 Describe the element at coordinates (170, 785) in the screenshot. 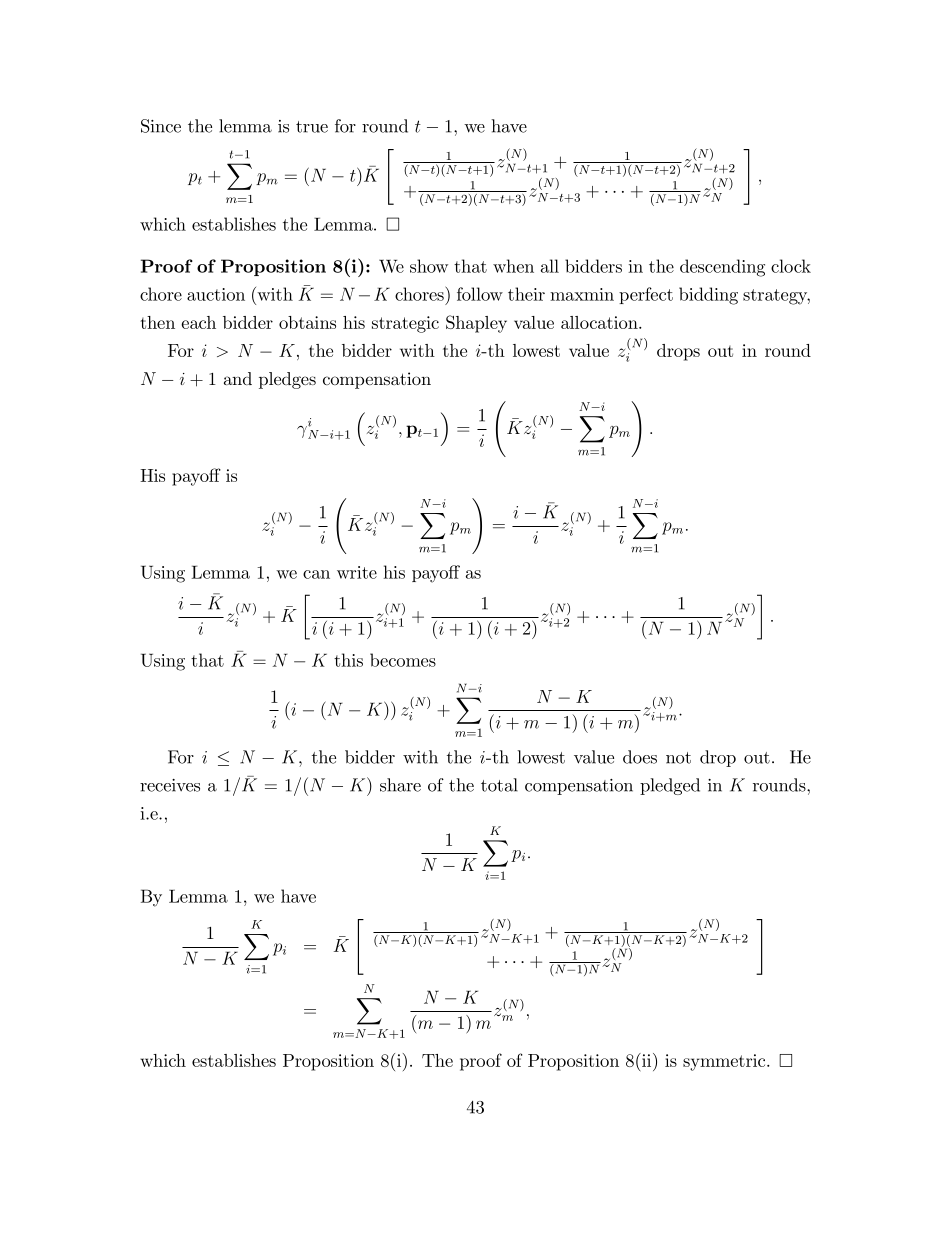

I see `receives` at that location.
